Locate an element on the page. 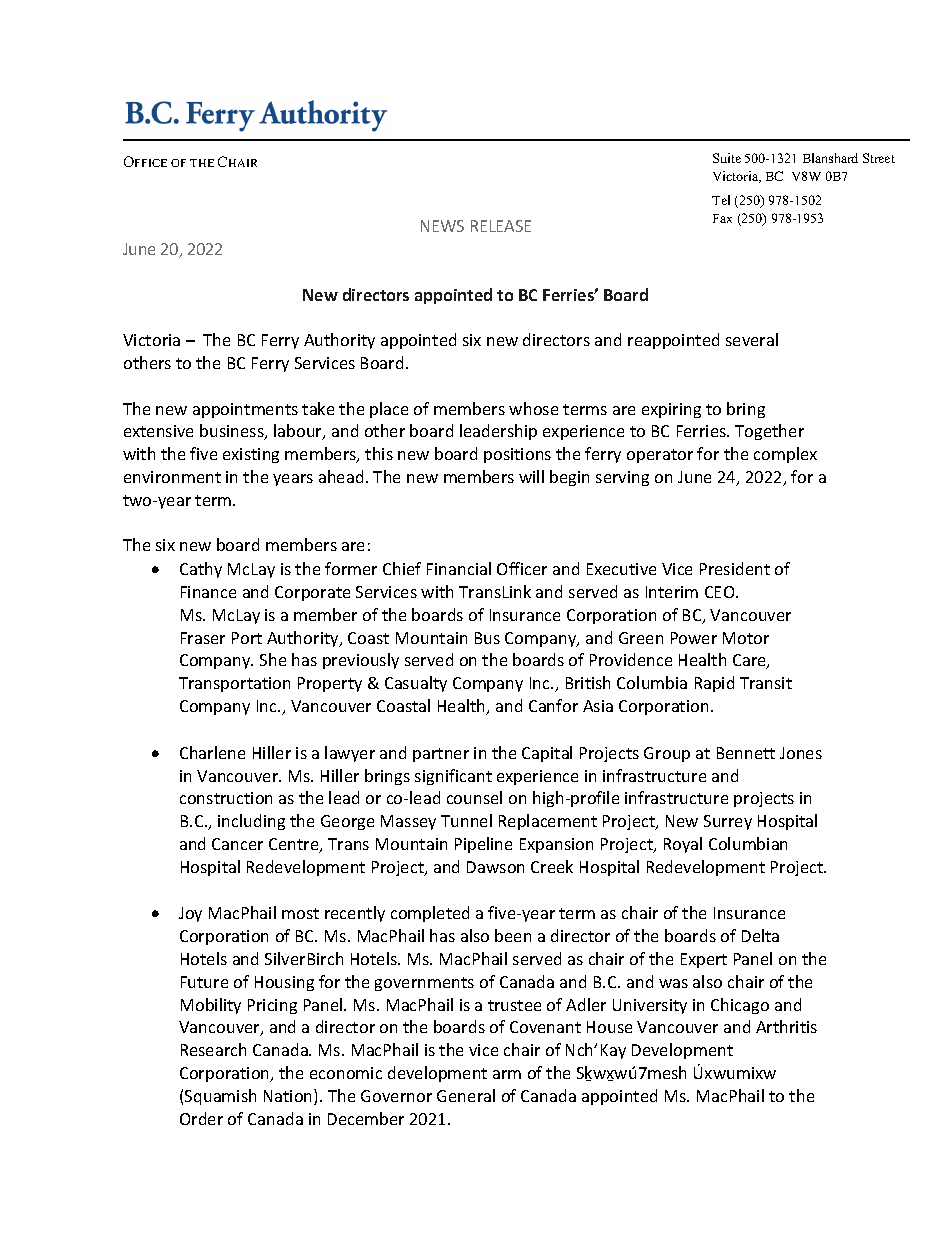  counsel is located at coordinates (474, 797).
